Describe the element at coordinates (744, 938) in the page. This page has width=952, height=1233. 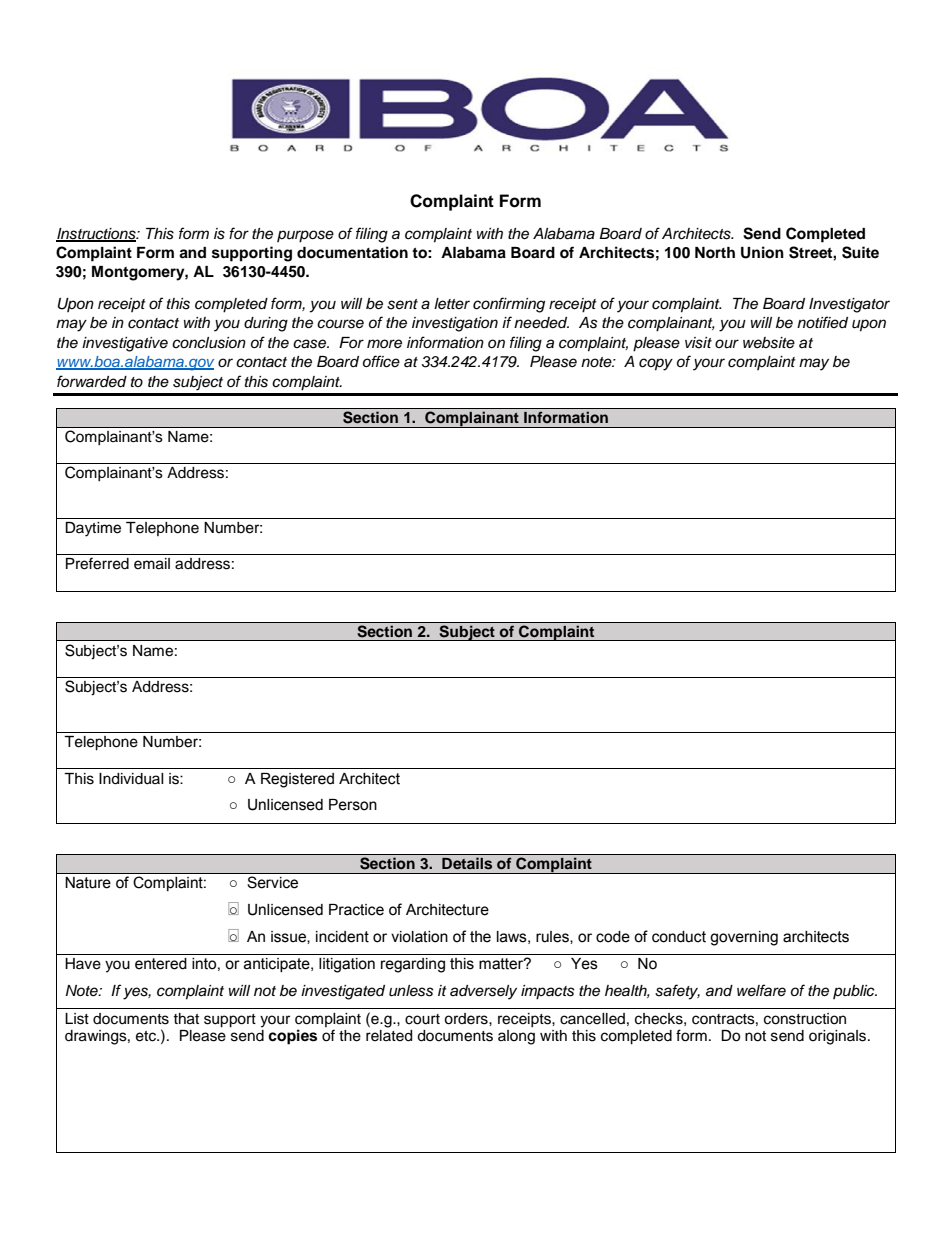
I see `governing` at that location.
